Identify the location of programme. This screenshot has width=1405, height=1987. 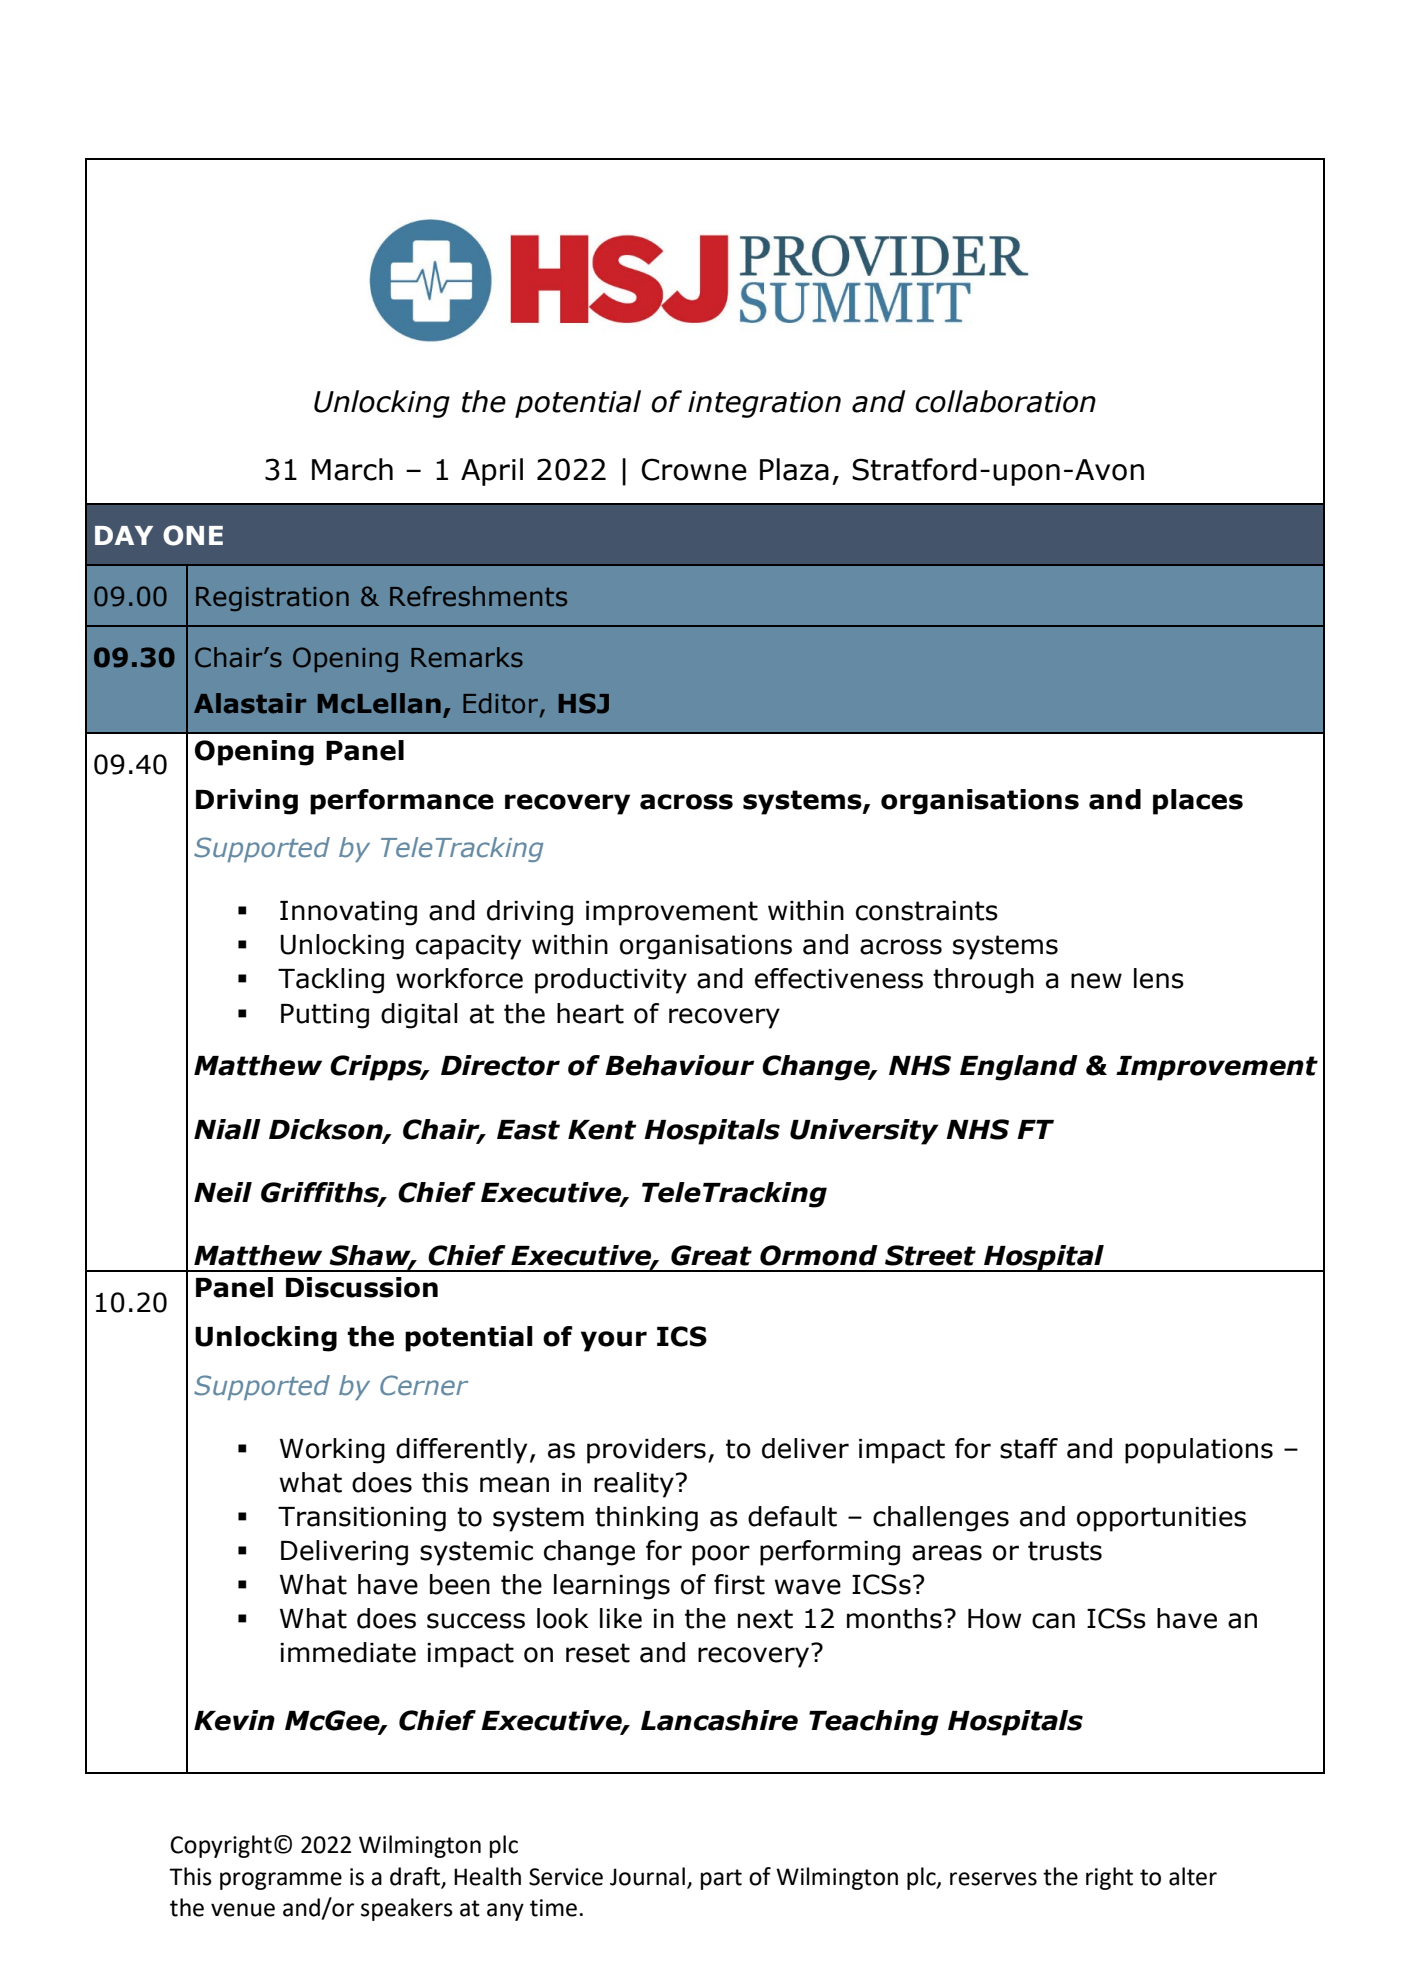
(281, 1881).
